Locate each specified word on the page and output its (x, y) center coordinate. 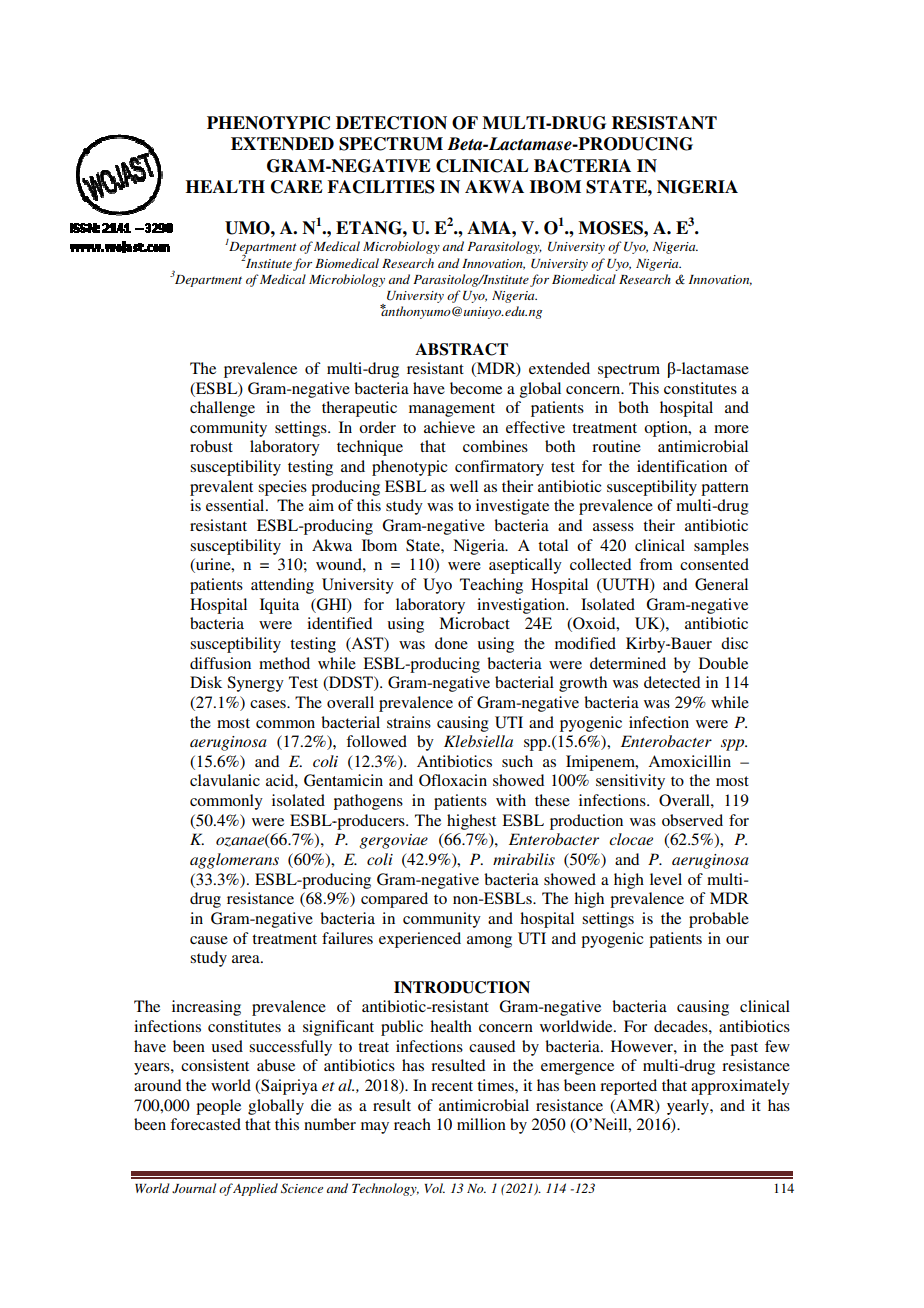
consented (714, 564)
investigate (512, 507)
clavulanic (225, 780)
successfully (290, 1048)
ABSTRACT (461, 349)
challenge (222, 409)
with (511, 800)
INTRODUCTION (462, 987)
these (552, 800)
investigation (522, 606)
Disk (206, 682)
